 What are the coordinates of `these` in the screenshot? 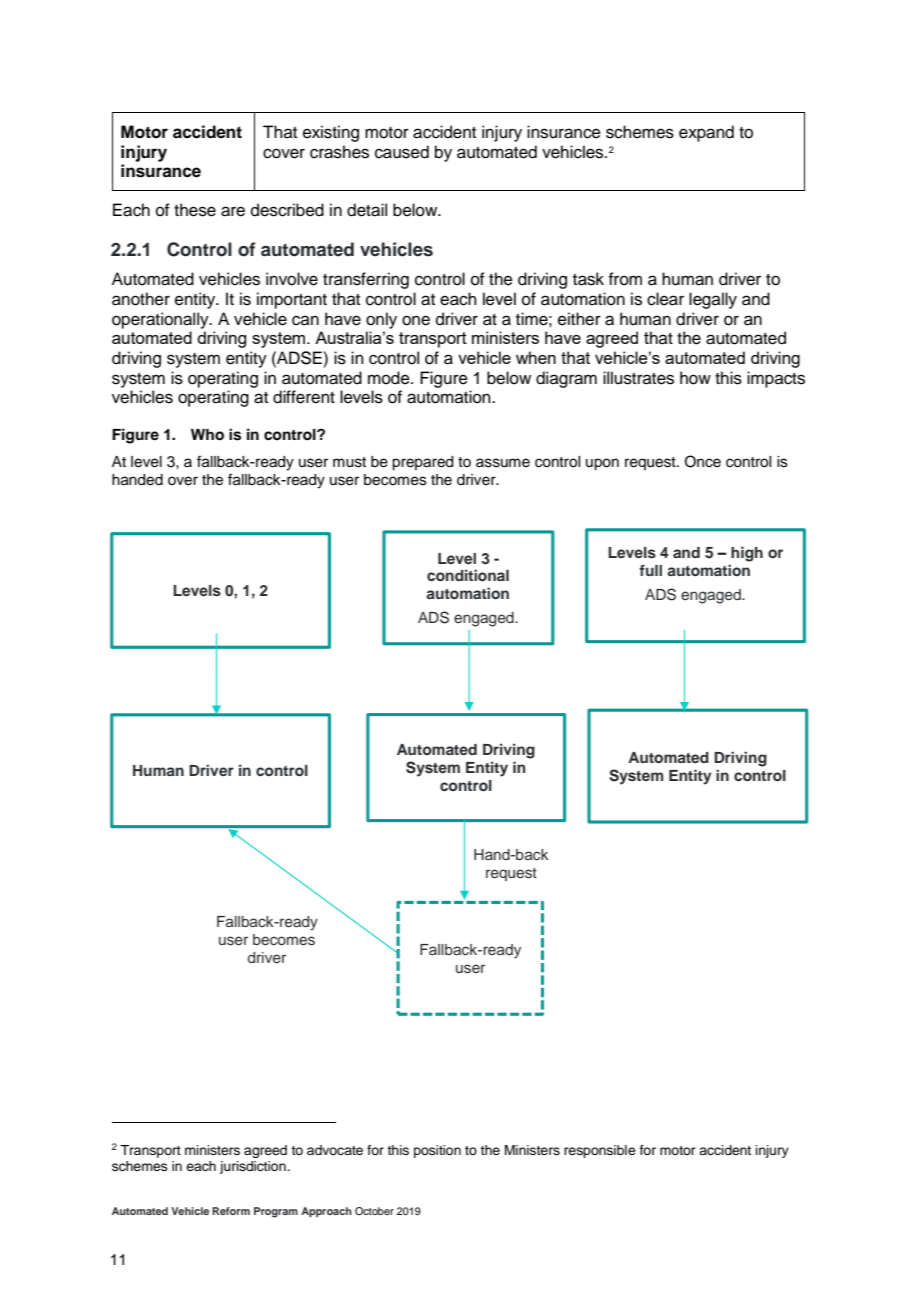 It's located at (195, 210).
